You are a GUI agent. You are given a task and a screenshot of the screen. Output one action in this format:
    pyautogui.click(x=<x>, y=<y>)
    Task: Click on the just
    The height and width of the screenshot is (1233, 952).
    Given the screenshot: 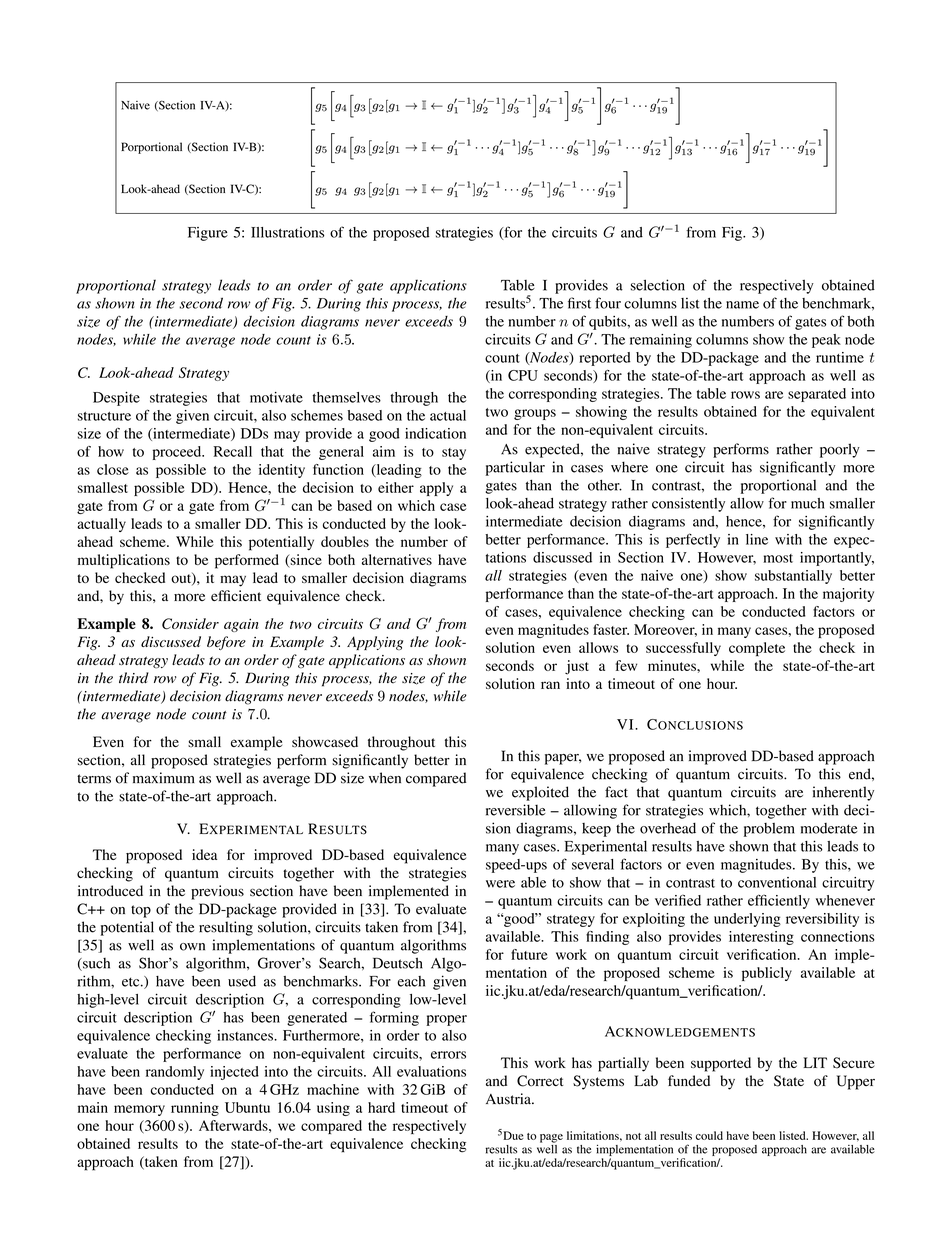 What is the action you would take?
    pyautogui.click(x=577, y=667)
